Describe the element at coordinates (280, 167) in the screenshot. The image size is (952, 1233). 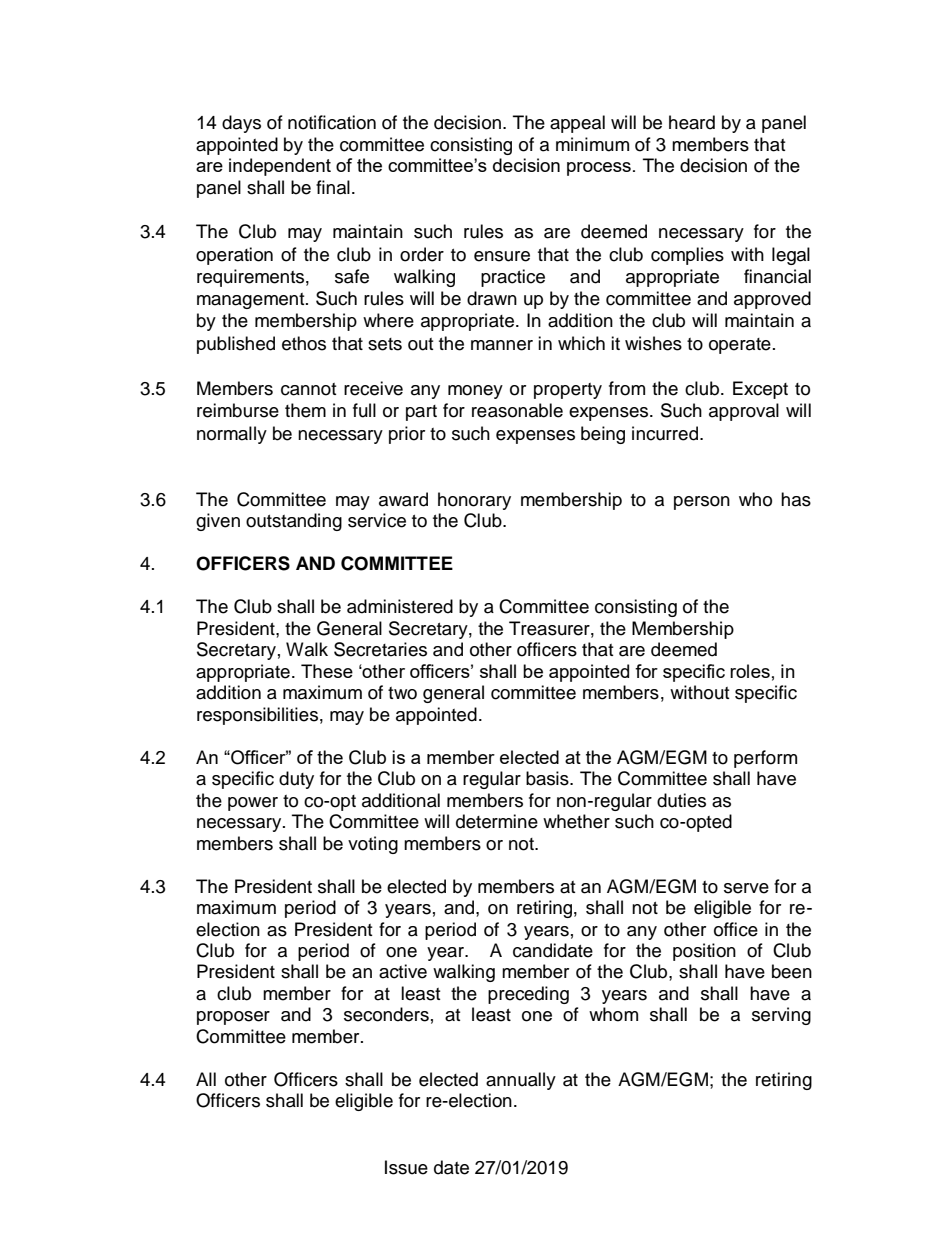
I see `independent` at that location.
